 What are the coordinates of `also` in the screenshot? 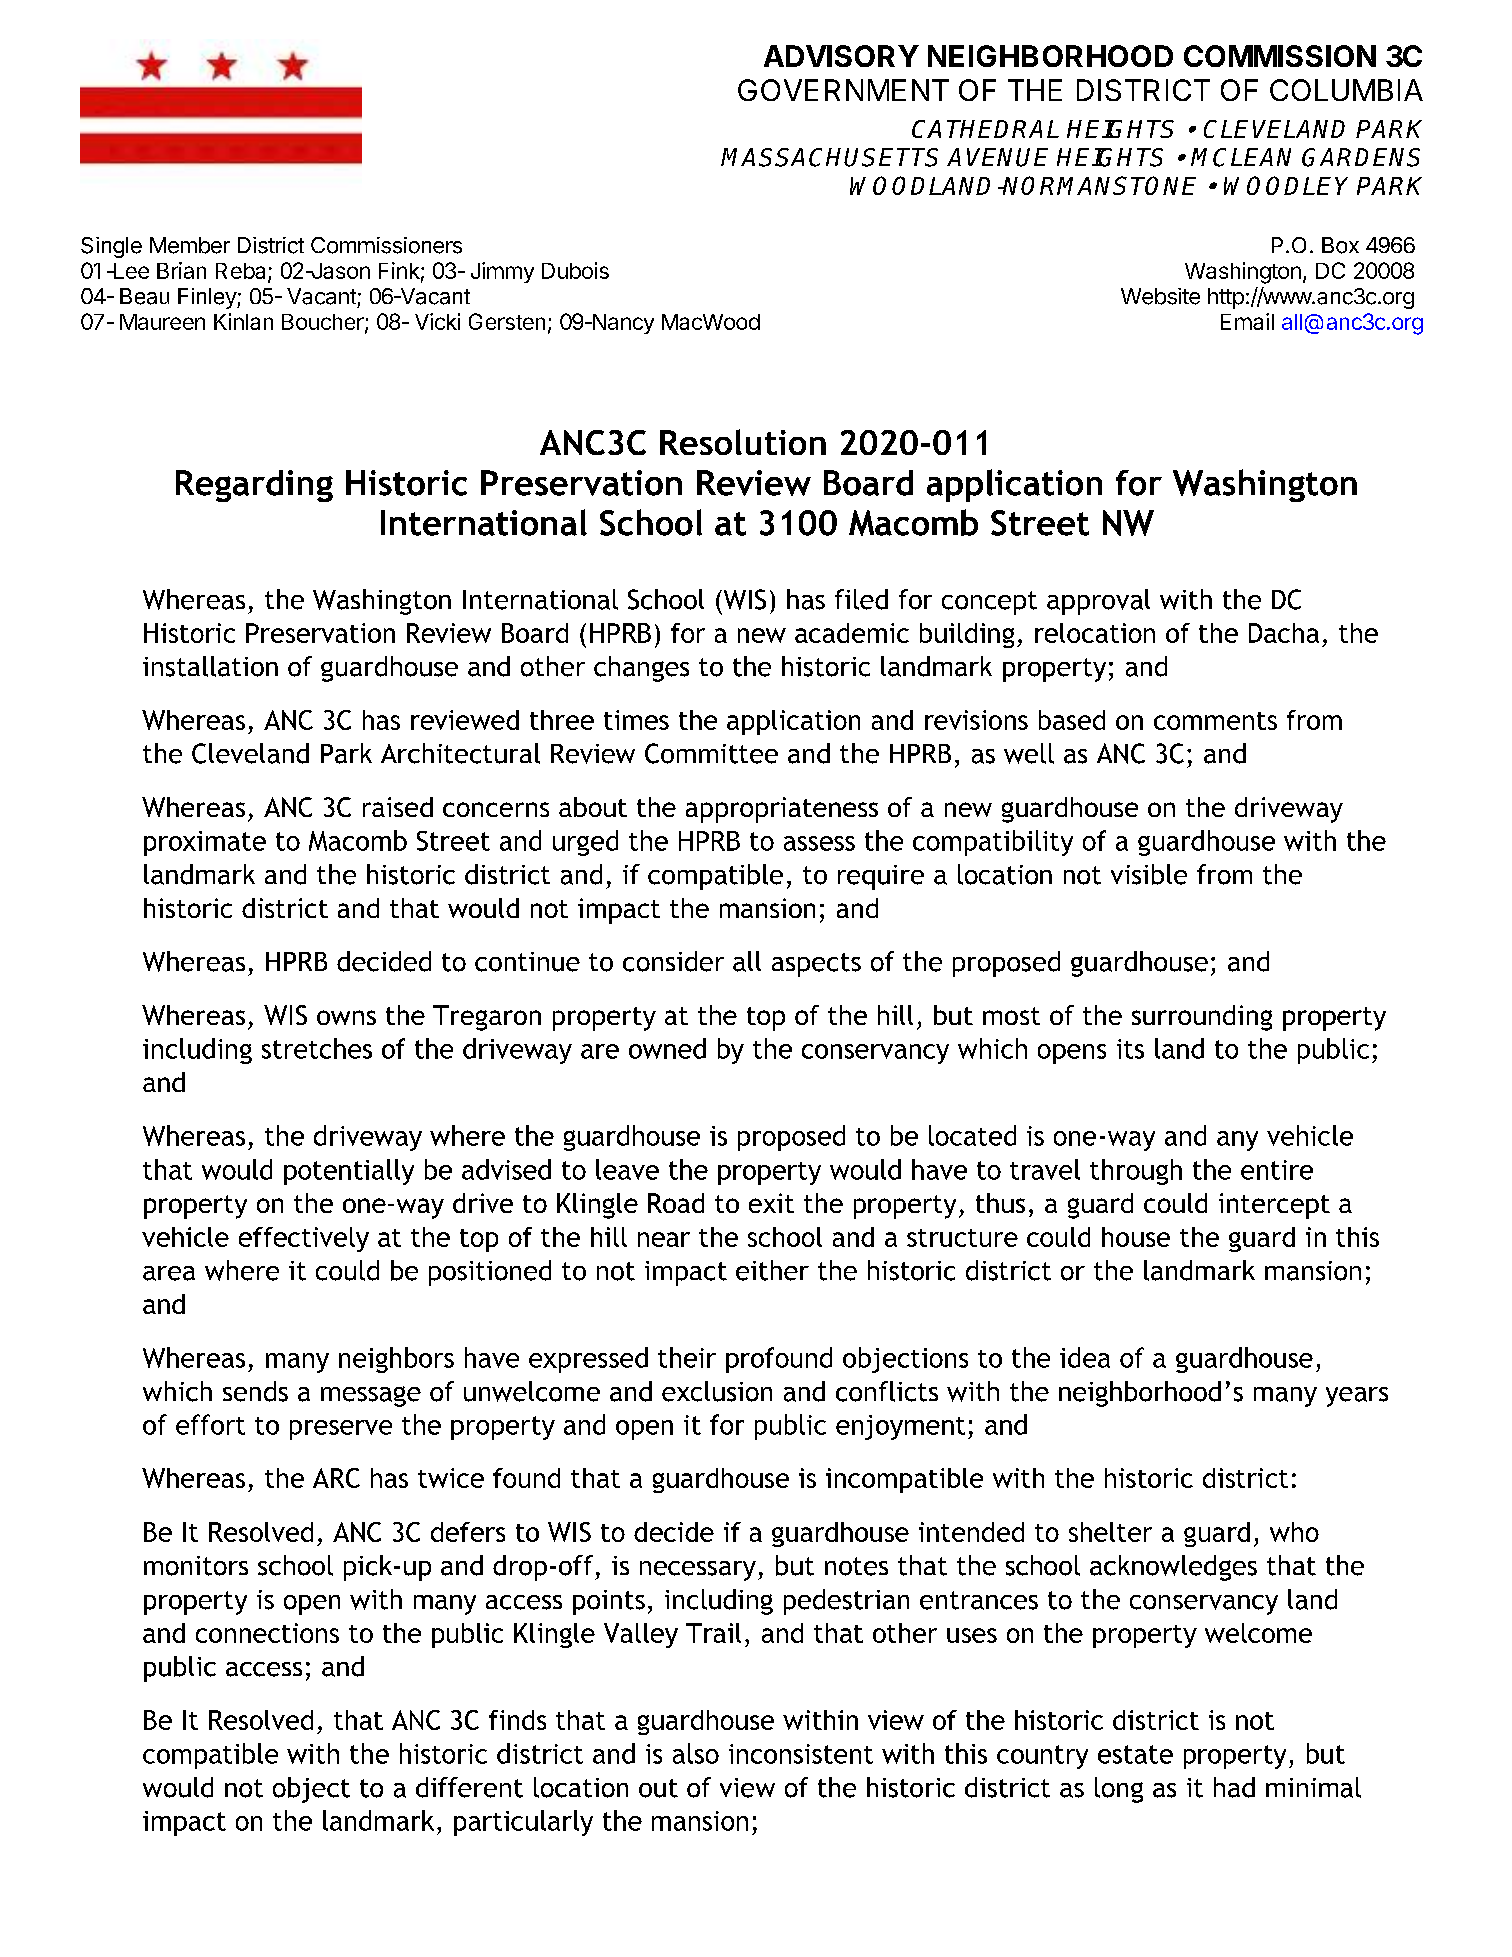 It's located at (696, 1753).
